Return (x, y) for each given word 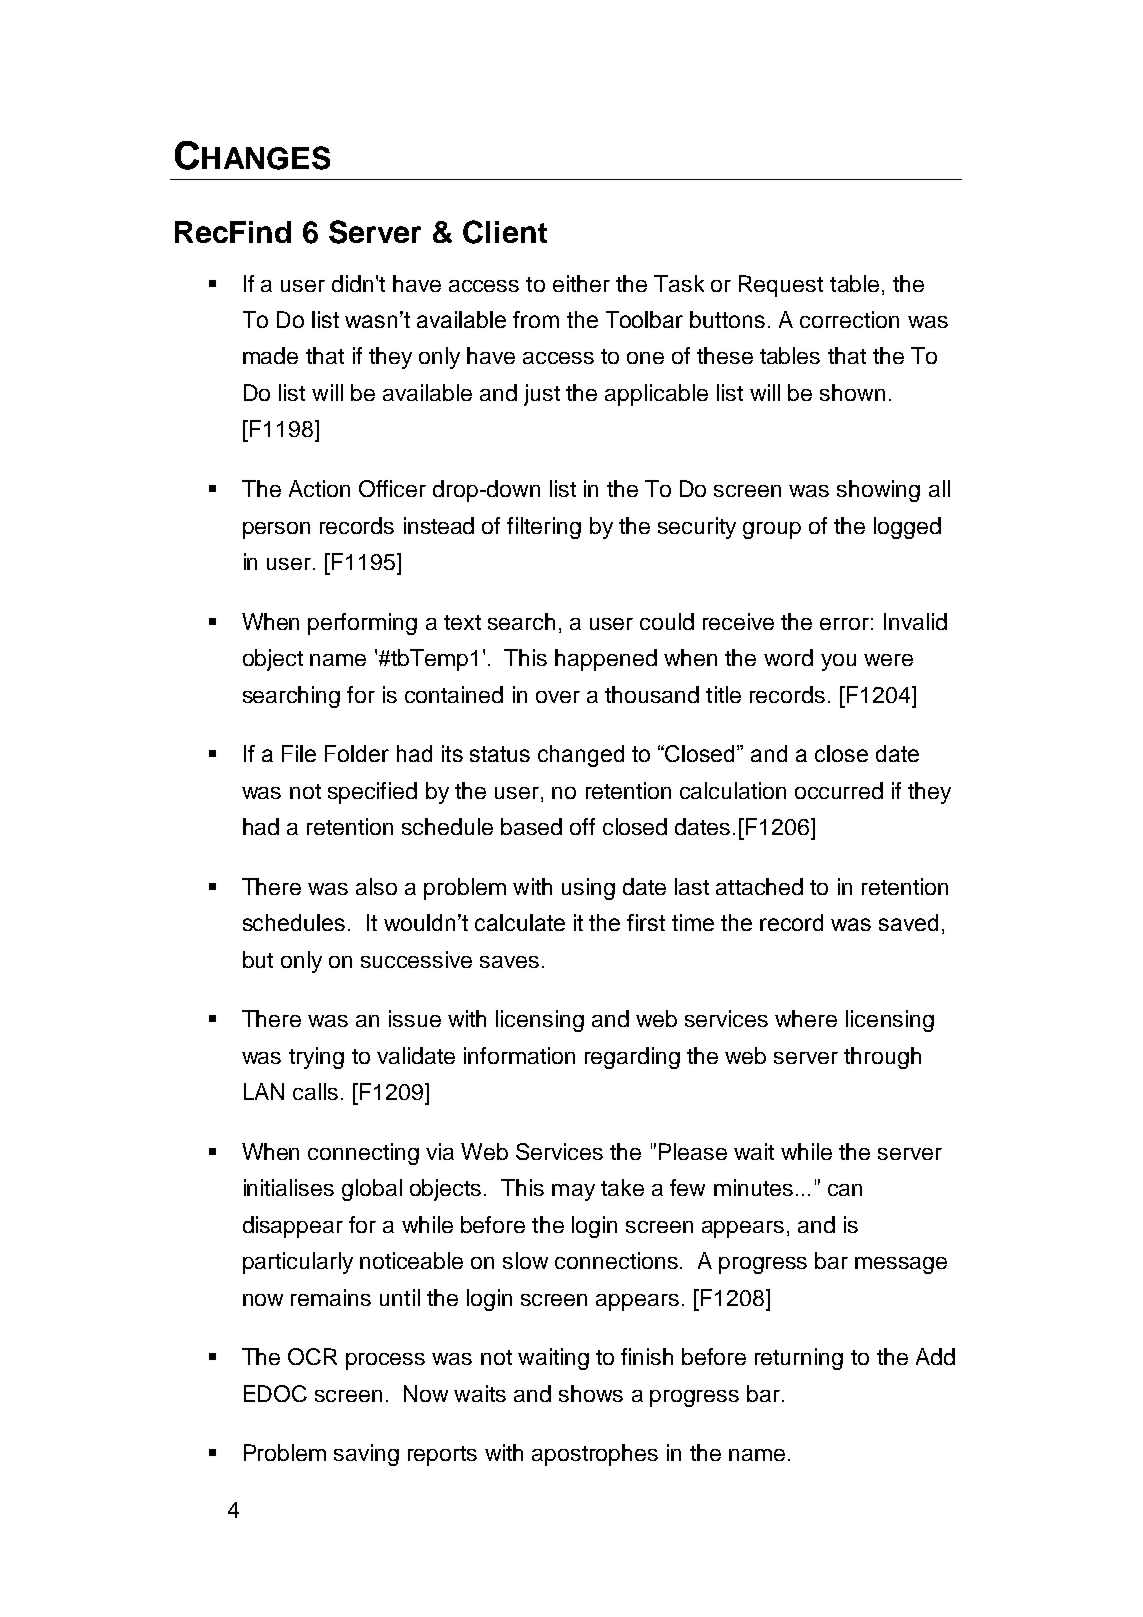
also (376, 886)
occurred (839, 790)
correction (849, 319)
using (588, 889)
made (270, 355)
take (622, 1187)
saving (366, 1455)
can (845, 1190)
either (581, 283)
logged (907, 528)
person (276, 530)
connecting (363, 1154)
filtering (544, 528)
